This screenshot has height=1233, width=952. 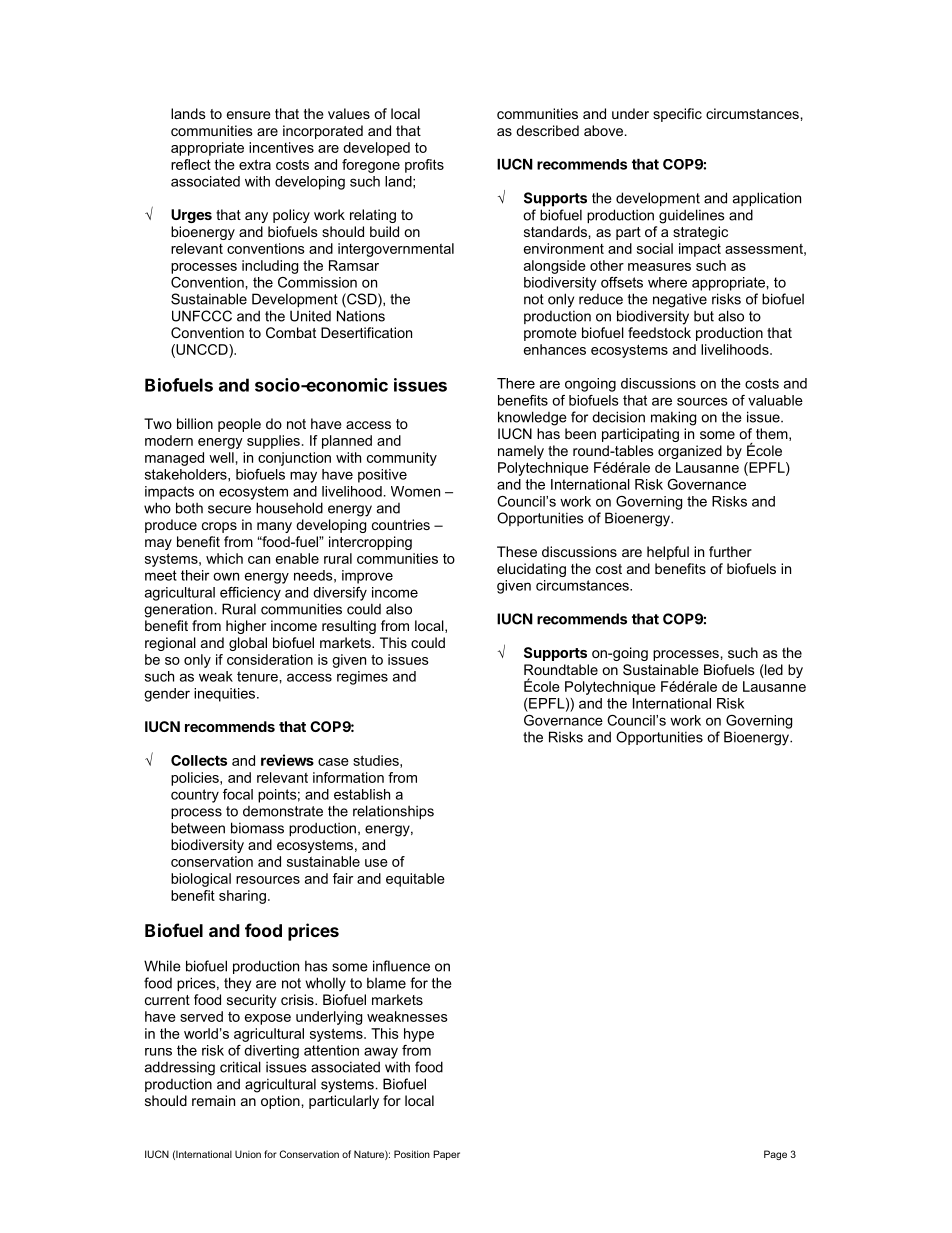 I want to click on extra, so click(x=255, y=164).
